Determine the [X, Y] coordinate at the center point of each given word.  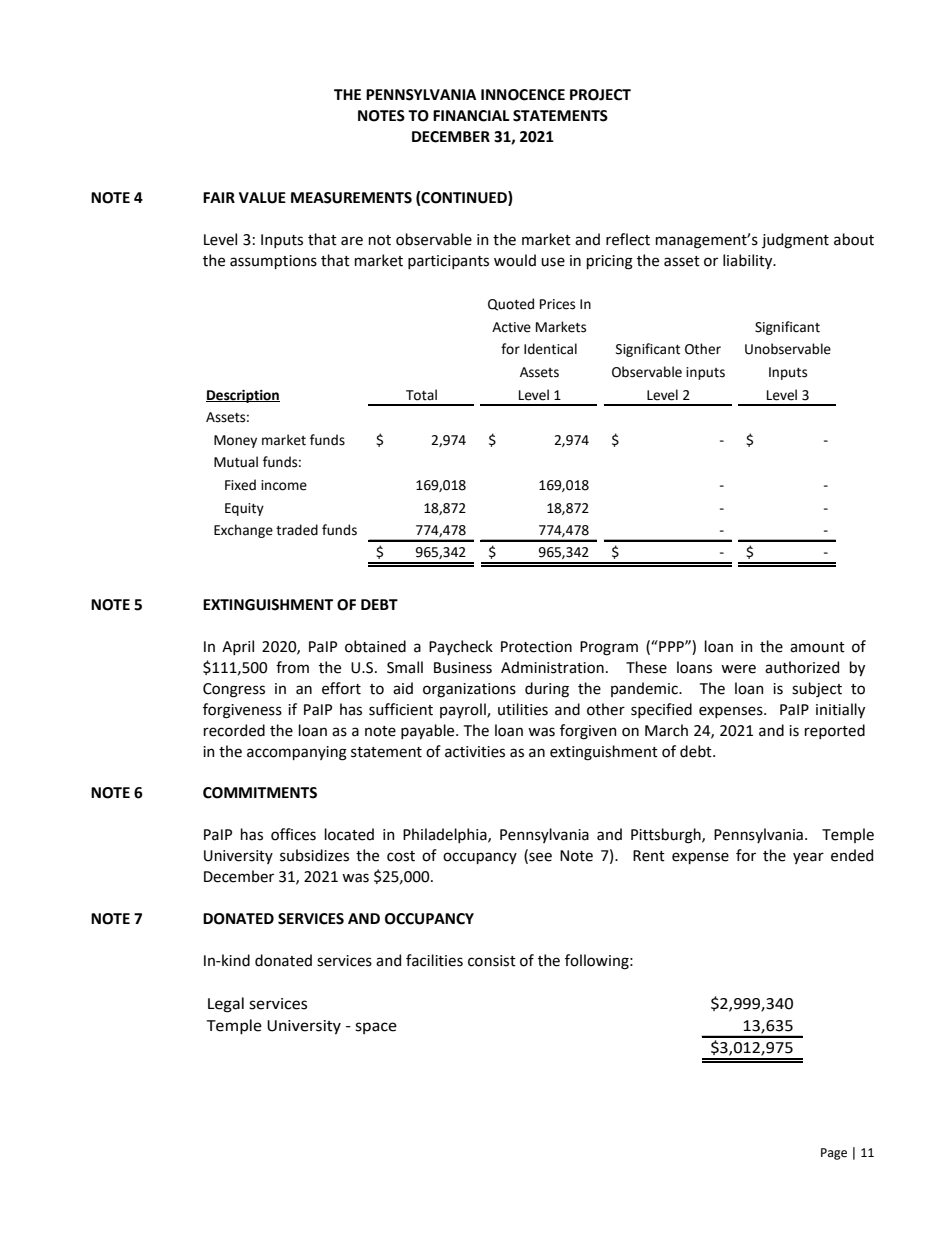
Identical [550, 349]
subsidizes [314, 855]
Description [243, 396]
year [808, 858]
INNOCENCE [523, 95]
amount [817, 647]
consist [492, 961]
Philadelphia [446, 835]
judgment [795, 241]
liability [749, 261]
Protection [536, 647]
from [292, 667]
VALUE [262, 198]
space [376, 1028]
